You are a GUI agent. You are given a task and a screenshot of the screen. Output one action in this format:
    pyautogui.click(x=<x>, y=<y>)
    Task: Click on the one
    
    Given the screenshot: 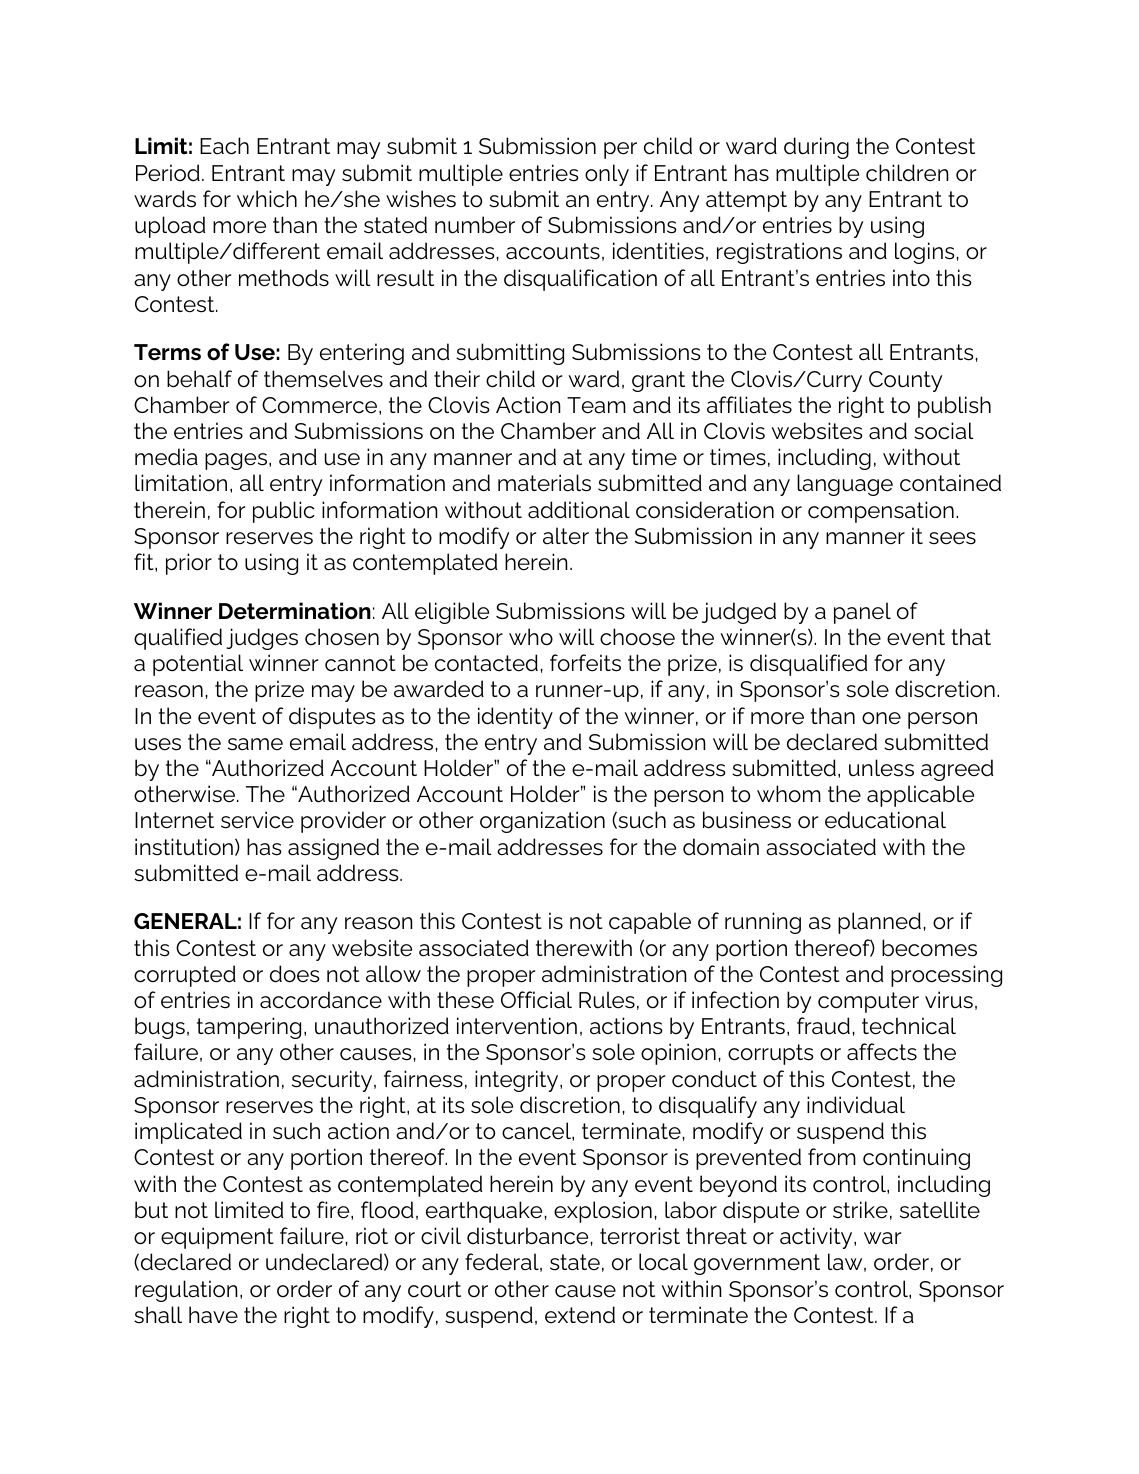 What is the action you would take?
    pyautogui.click(x=881, y=718)
